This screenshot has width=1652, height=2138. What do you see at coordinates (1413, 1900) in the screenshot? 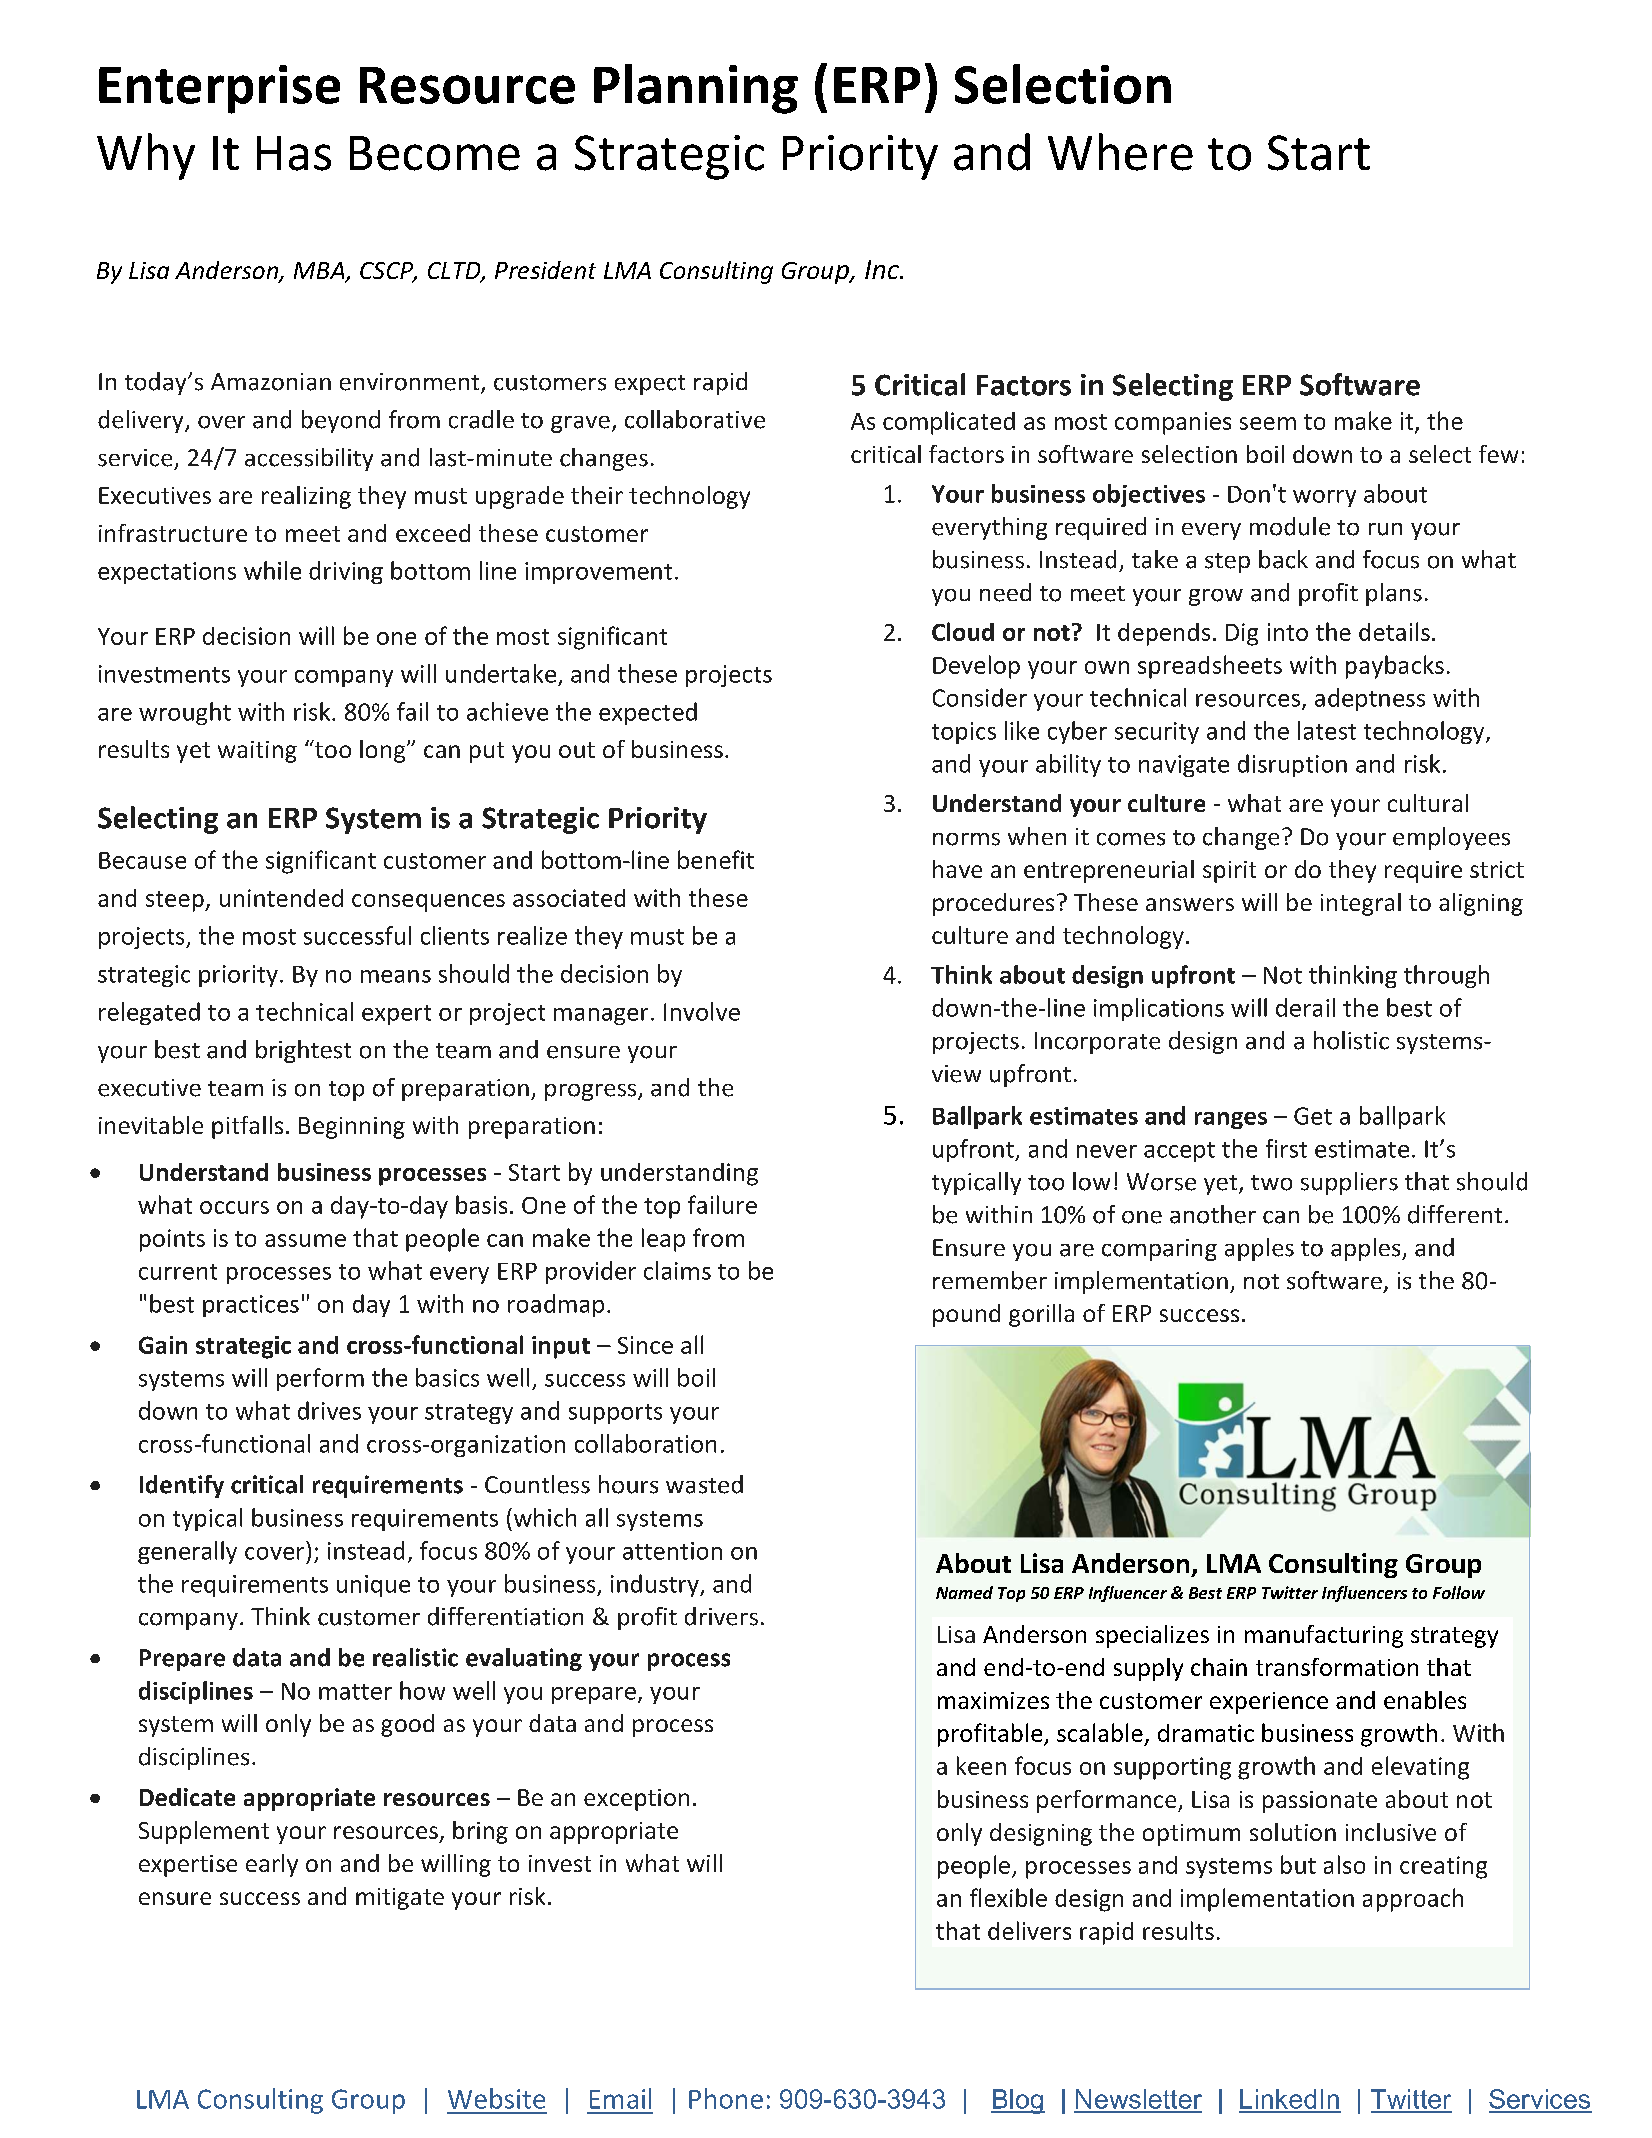
I see `approach` at bounding box center [1413, 1900].
